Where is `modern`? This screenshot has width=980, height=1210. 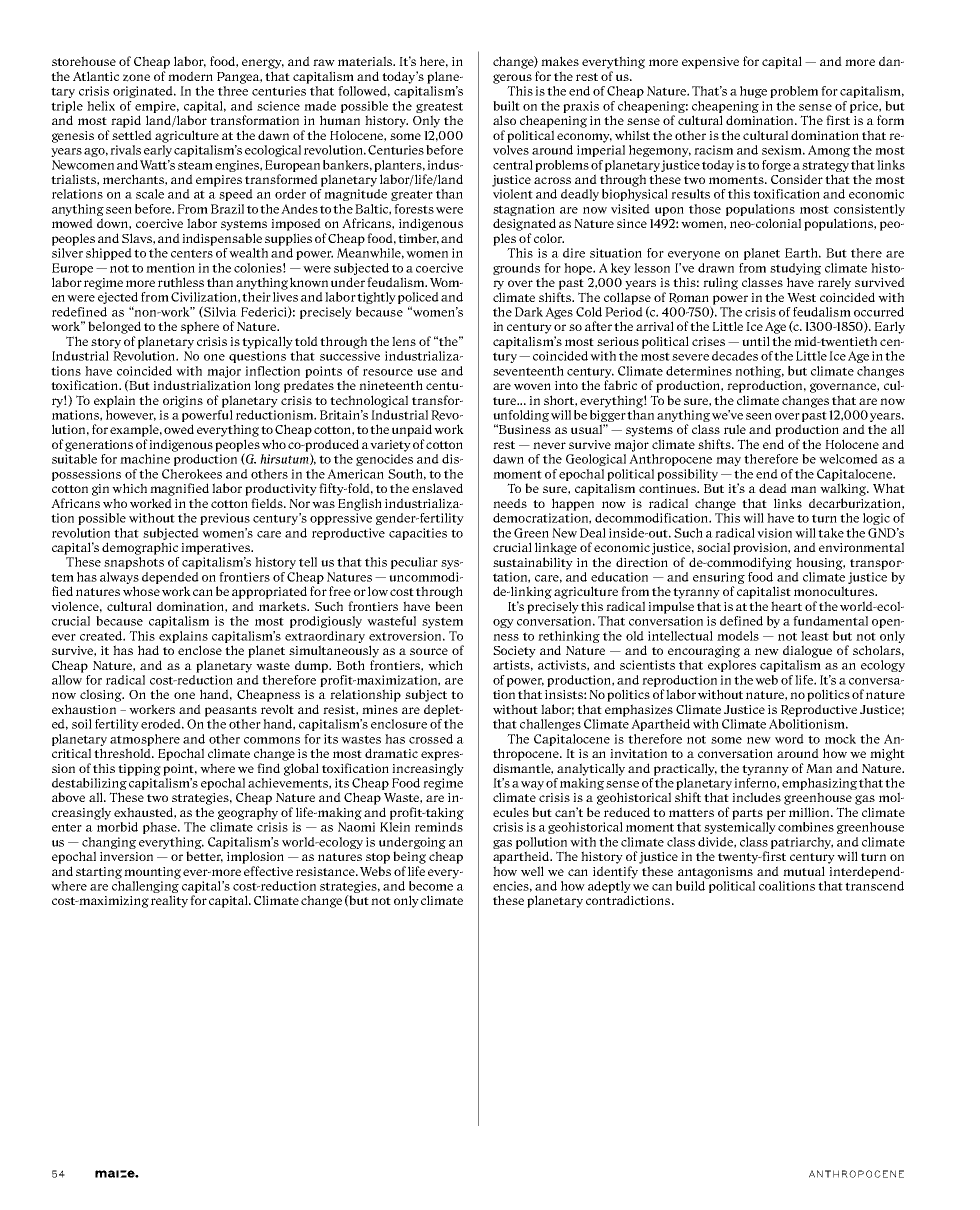 modern is located at coordinates (190, 76).
